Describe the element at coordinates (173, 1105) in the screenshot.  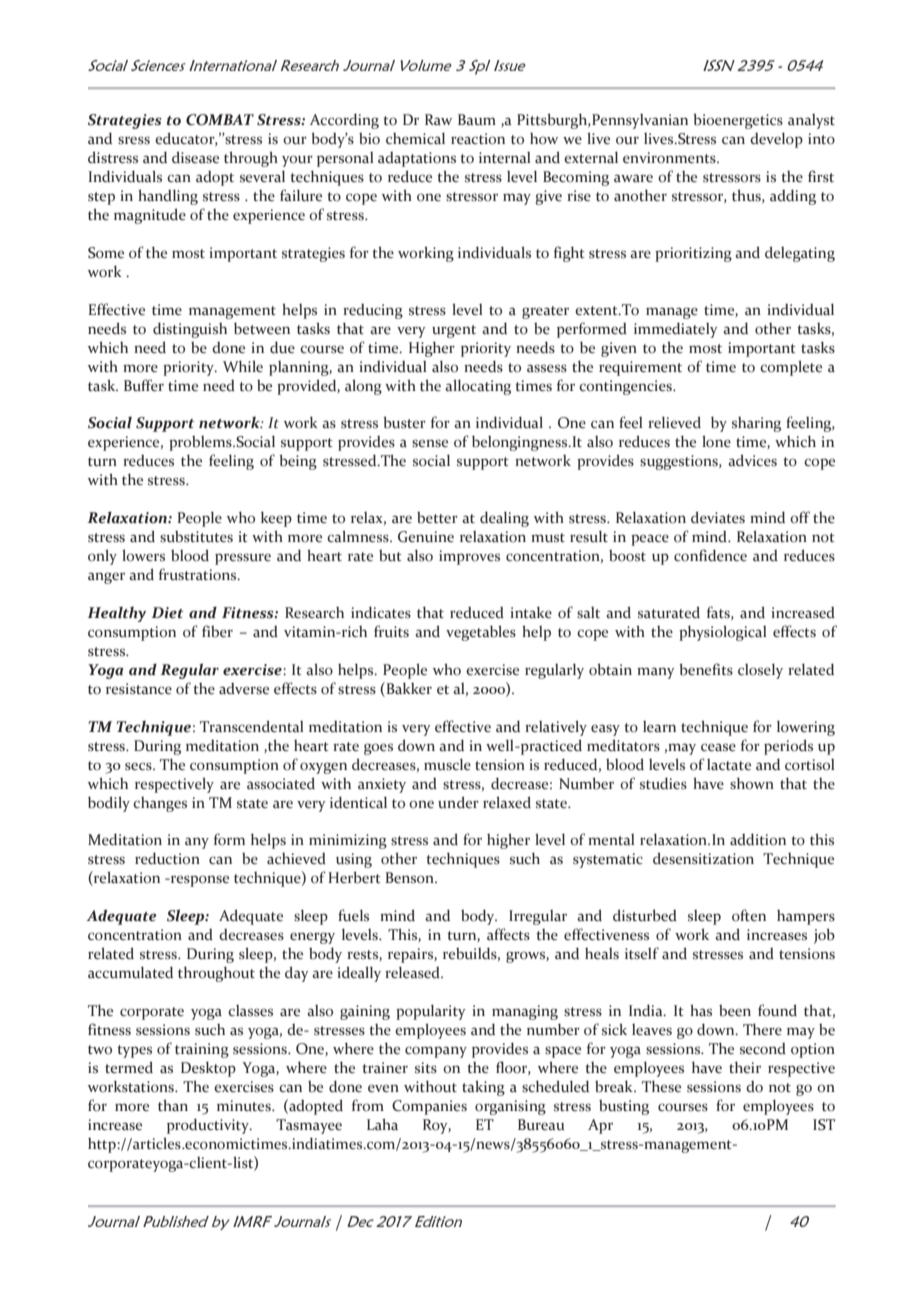
I see `than` at that location.
